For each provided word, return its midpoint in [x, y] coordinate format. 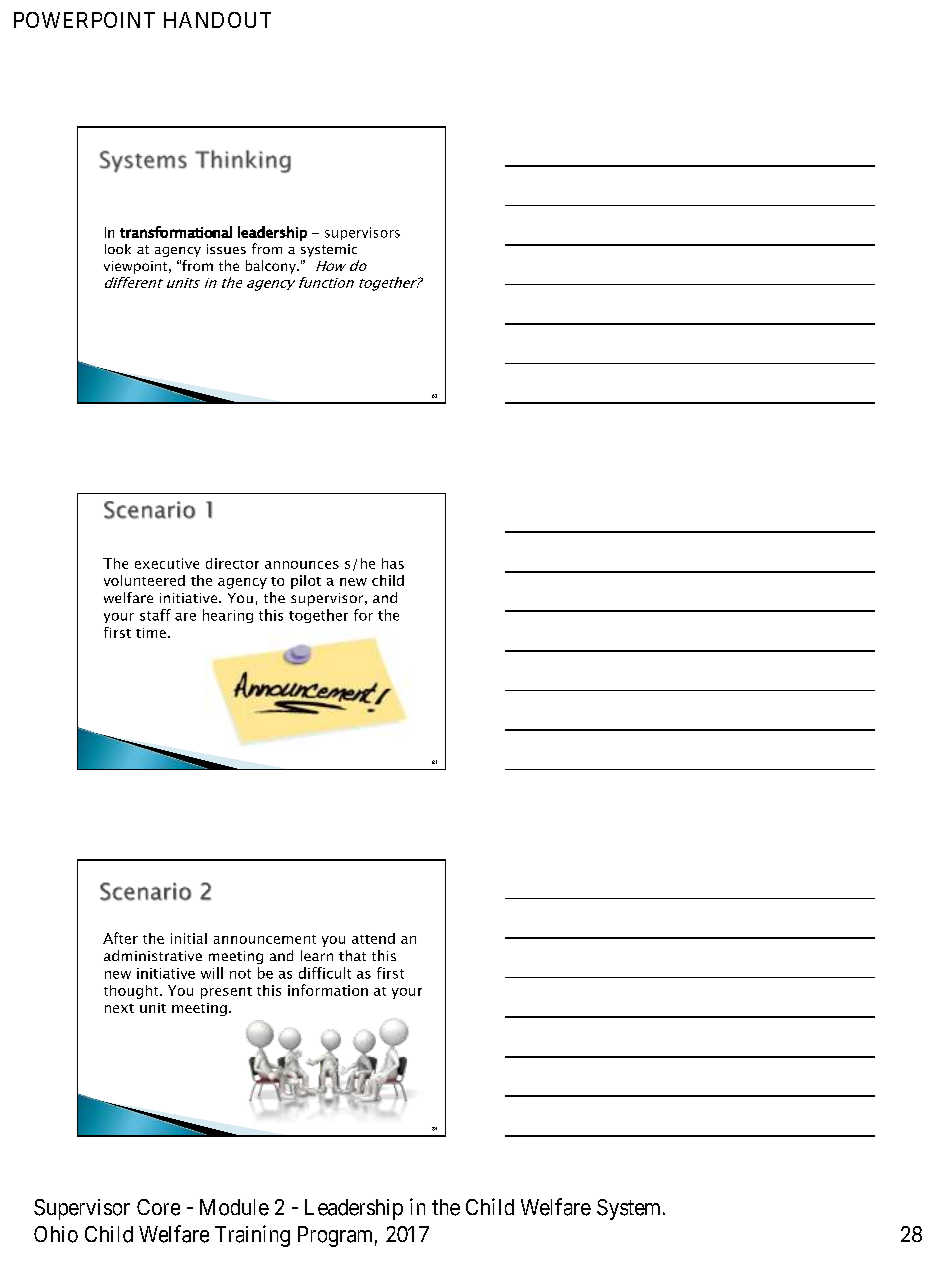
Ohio [56, 1234]
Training [252, 1236]
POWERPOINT [84, 20]
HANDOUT [217, 20]
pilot [306, 582]
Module [234, 1207]
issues [226, 249]
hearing [228, 616]
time [151, 633]
